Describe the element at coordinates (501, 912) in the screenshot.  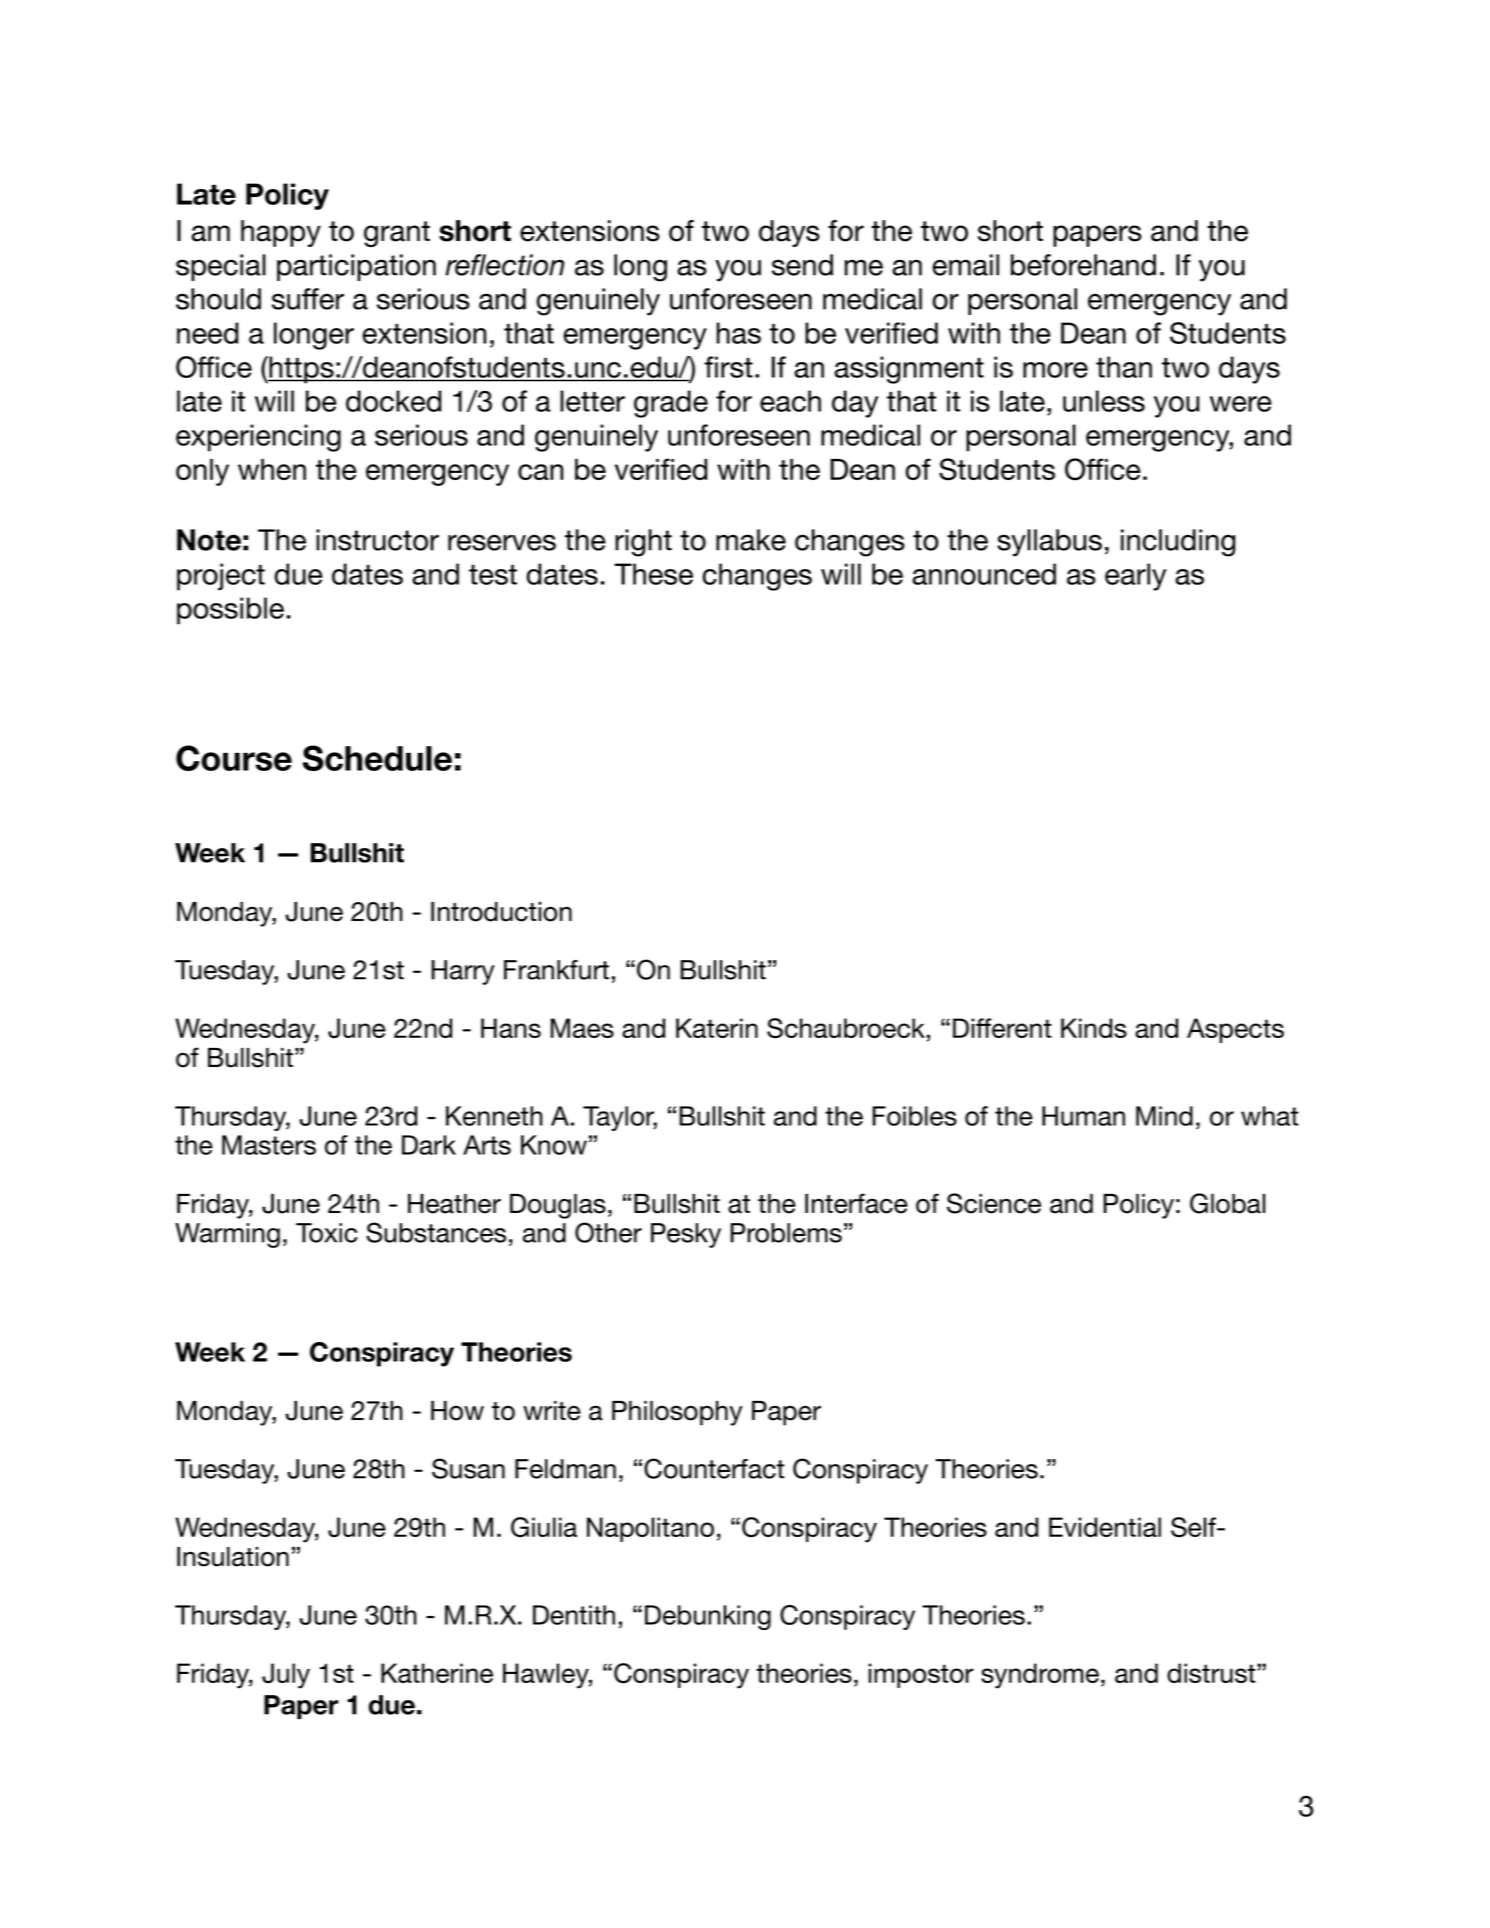
I see `Introduction` at that location.
